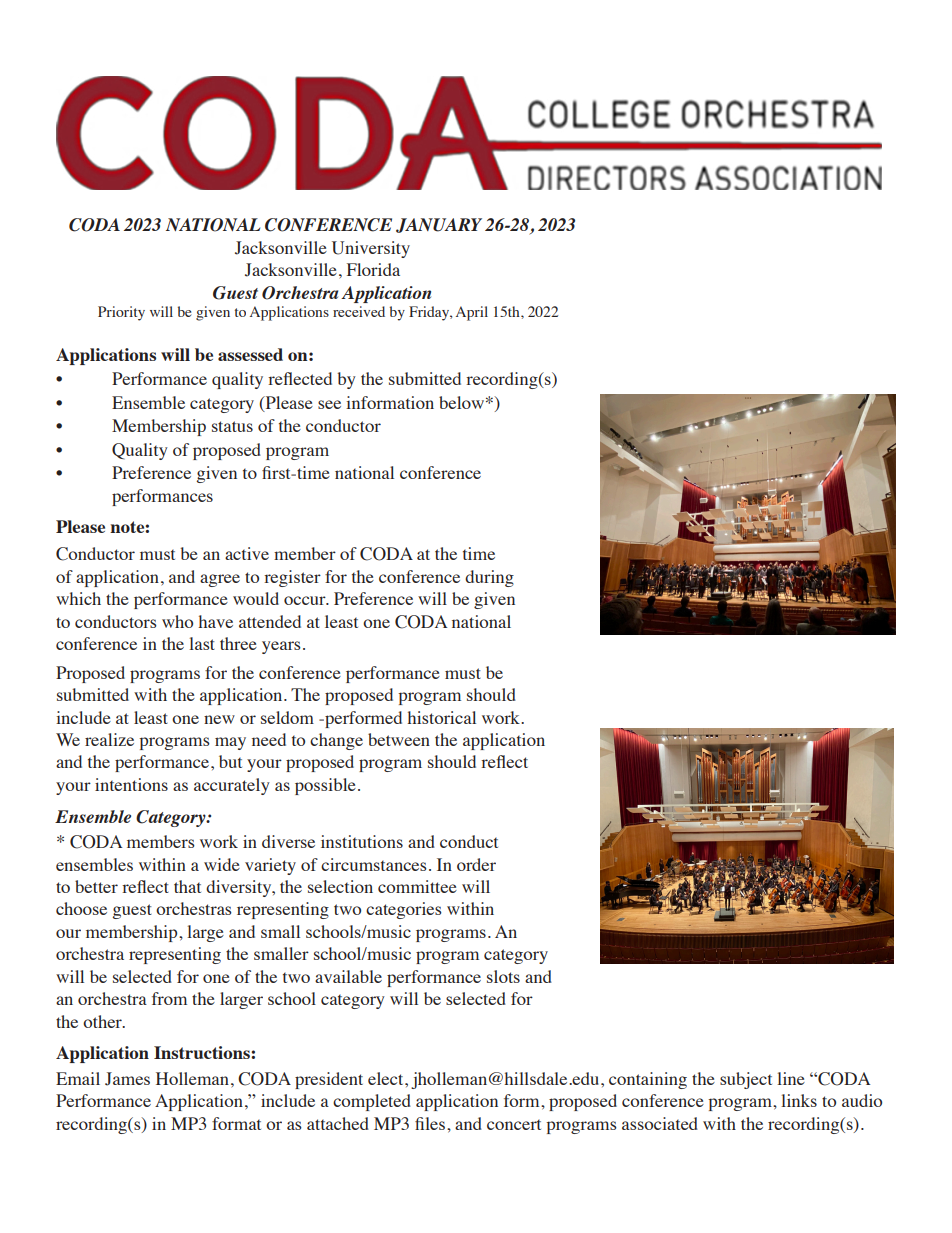 This page has height=1233, width=952. Describe the element at coordinates (439, 225) in the page. I see `JANUARY` at that location.
